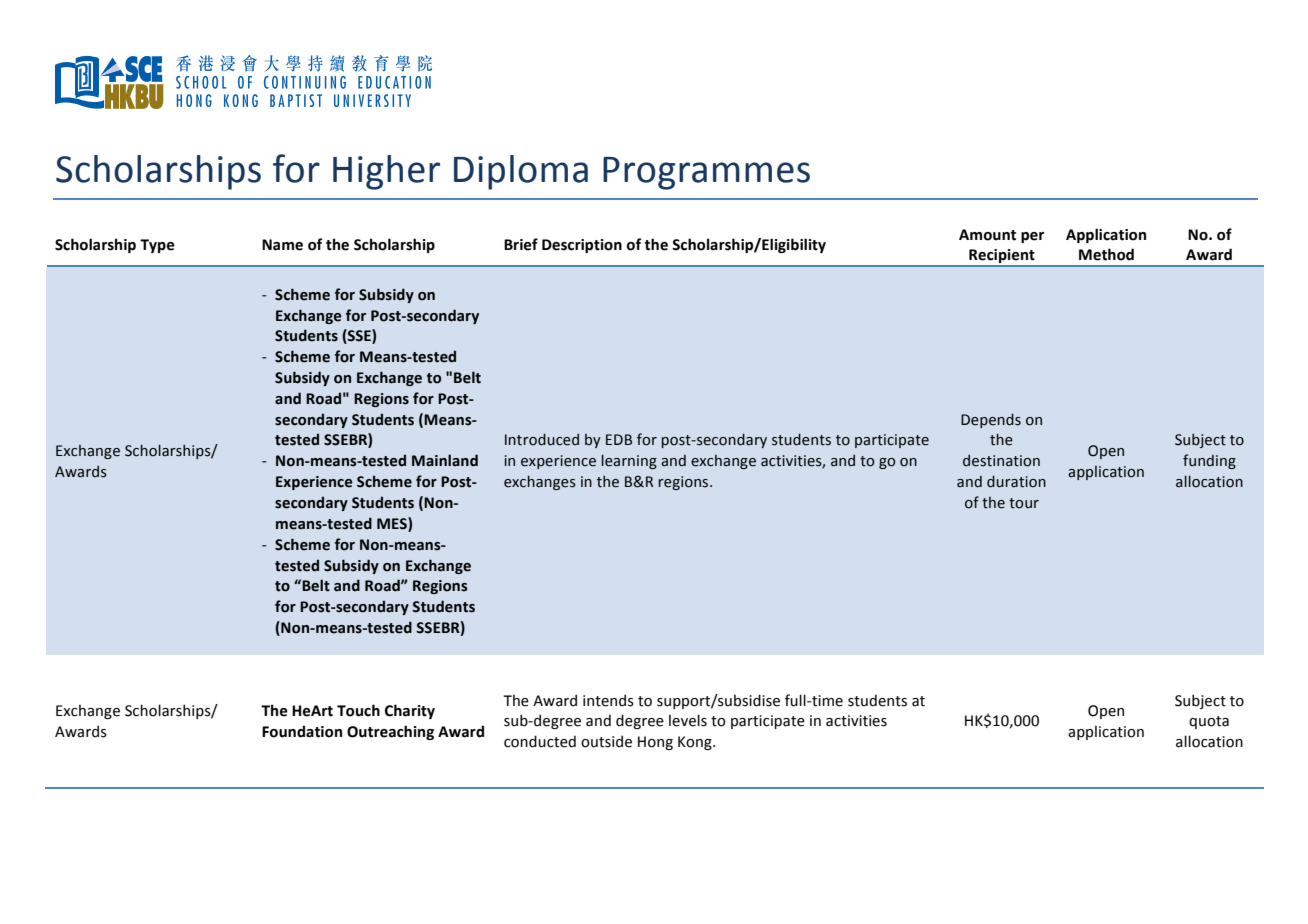  I want to click on destination, so click(1001, 460).
